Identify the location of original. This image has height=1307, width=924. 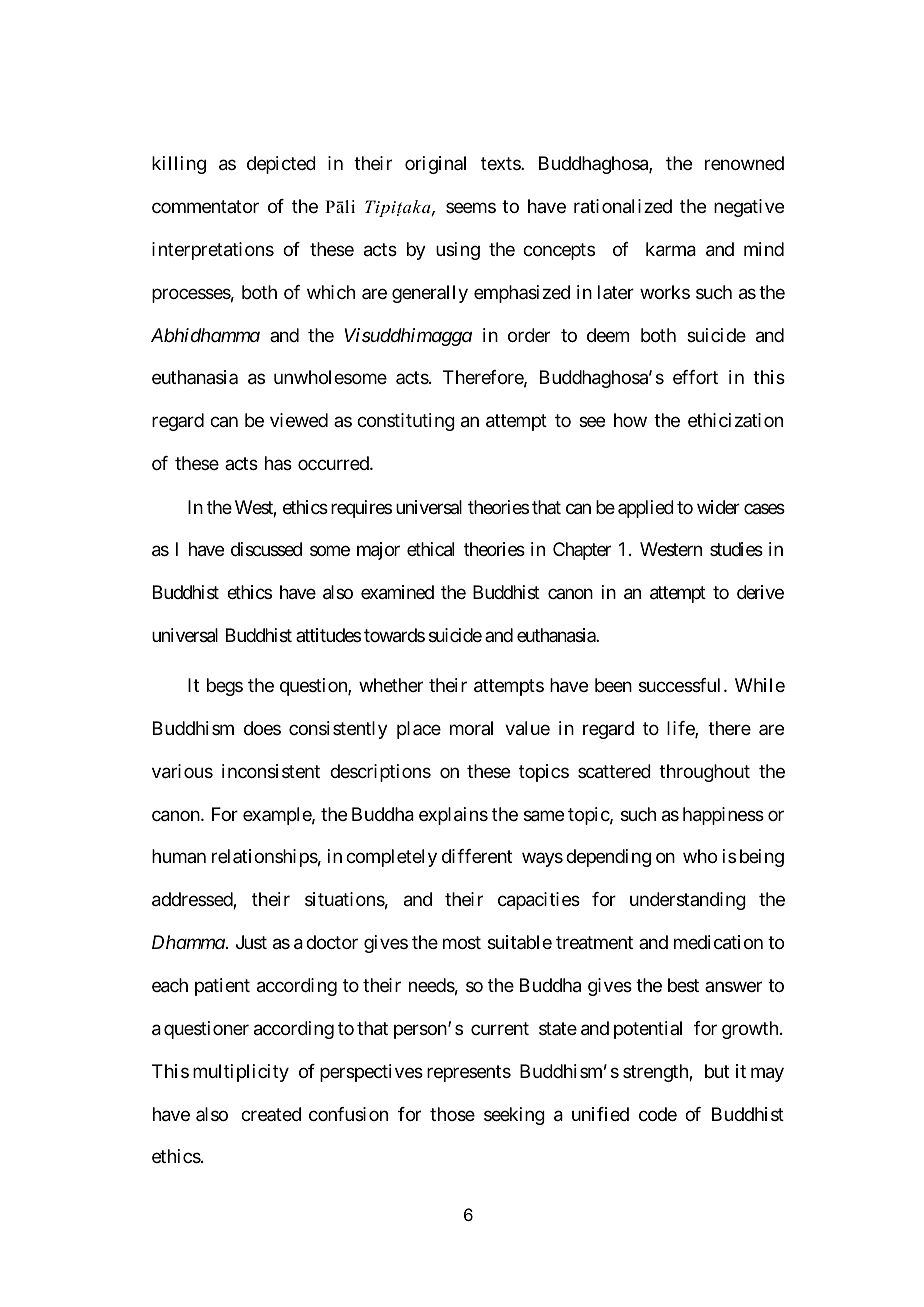
(435, 165).
